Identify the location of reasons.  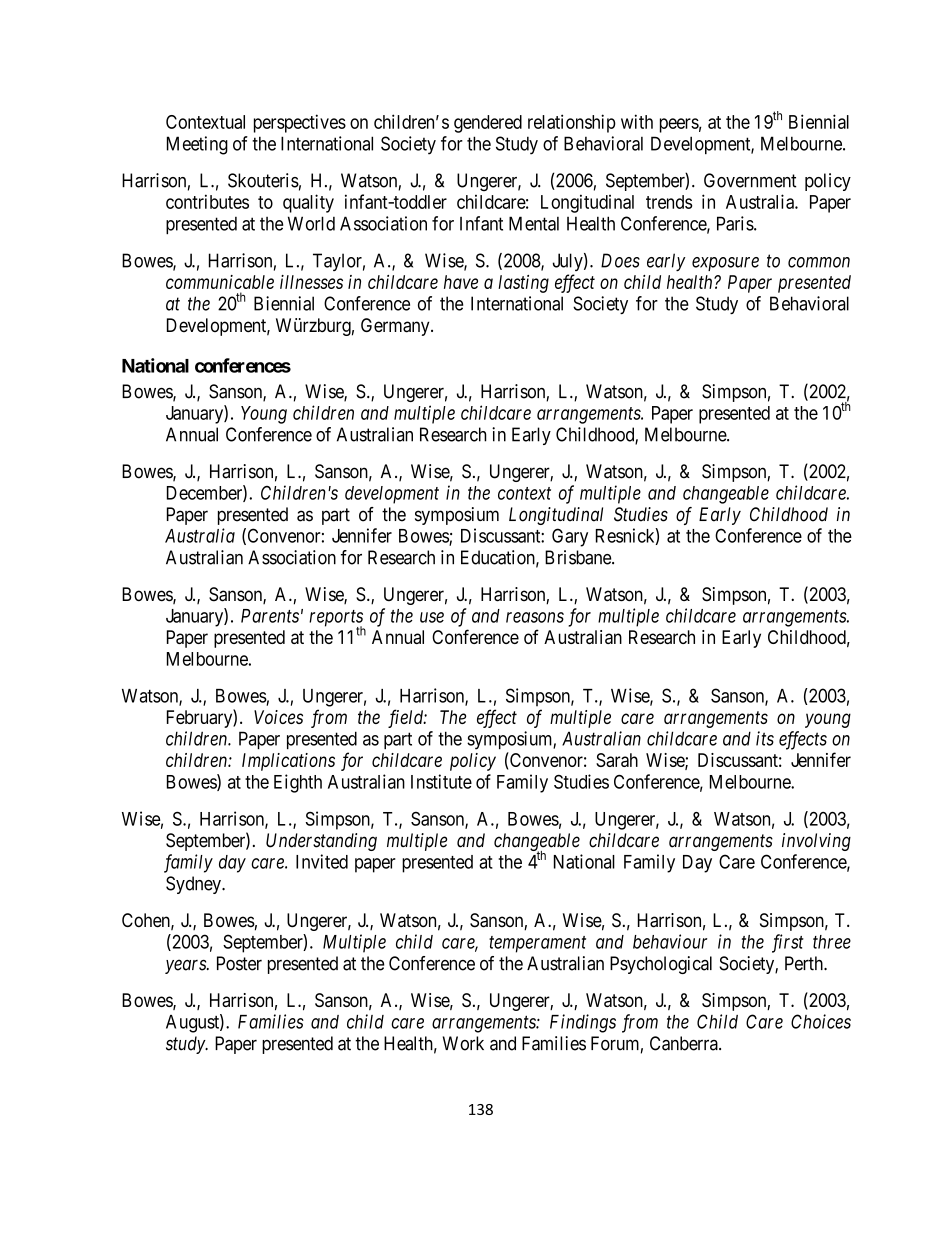
(535, 617).
